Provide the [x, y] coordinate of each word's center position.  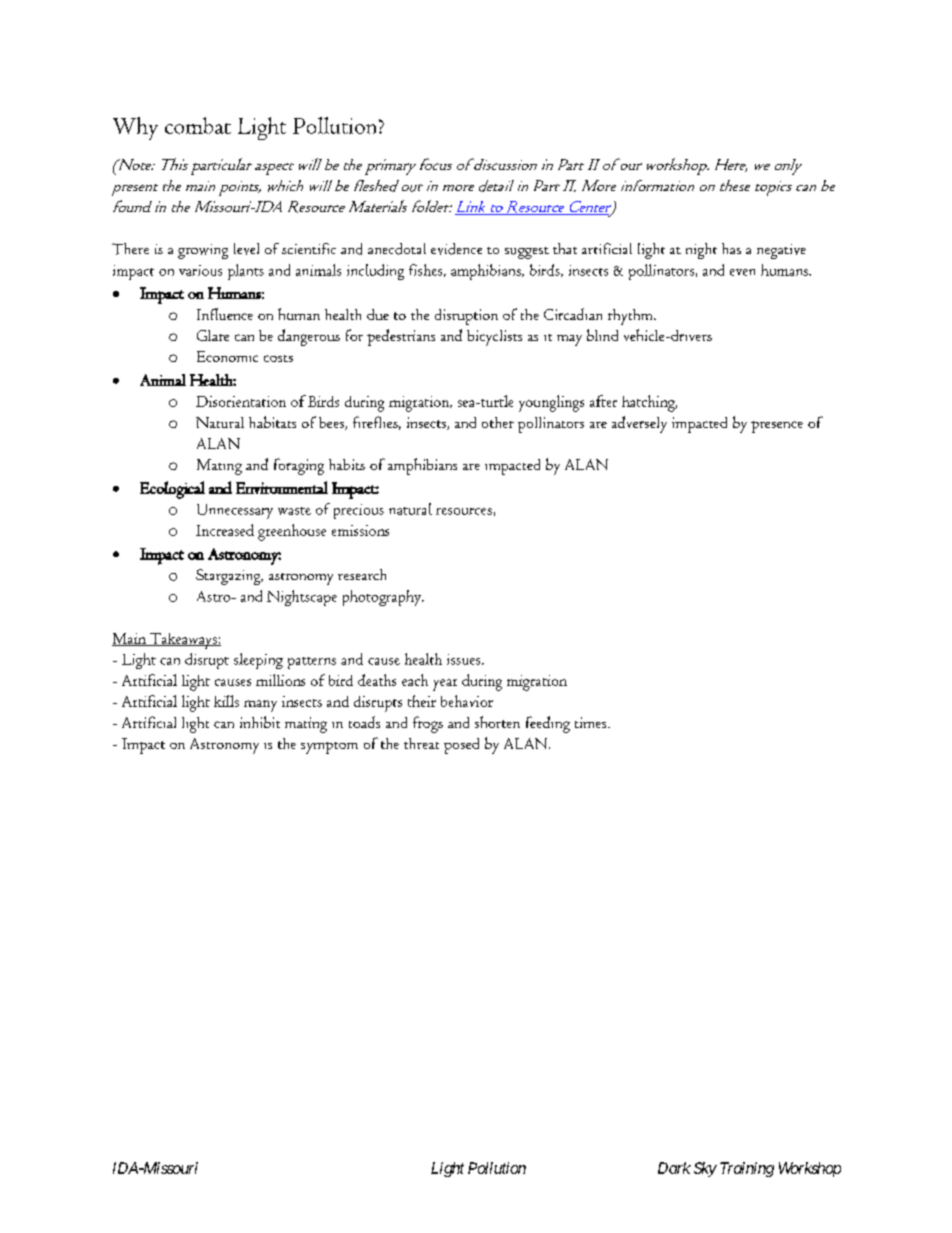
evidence [456, 249]
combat [198, 125]
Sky [705, 1169]
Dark [674, 1168]
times [592, 722]
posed [461, 746]
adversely [639, 424]
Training [747, 1169]
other [498, 422]
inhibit [260, 722]
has [731, 248]
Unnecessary [235, 511]
